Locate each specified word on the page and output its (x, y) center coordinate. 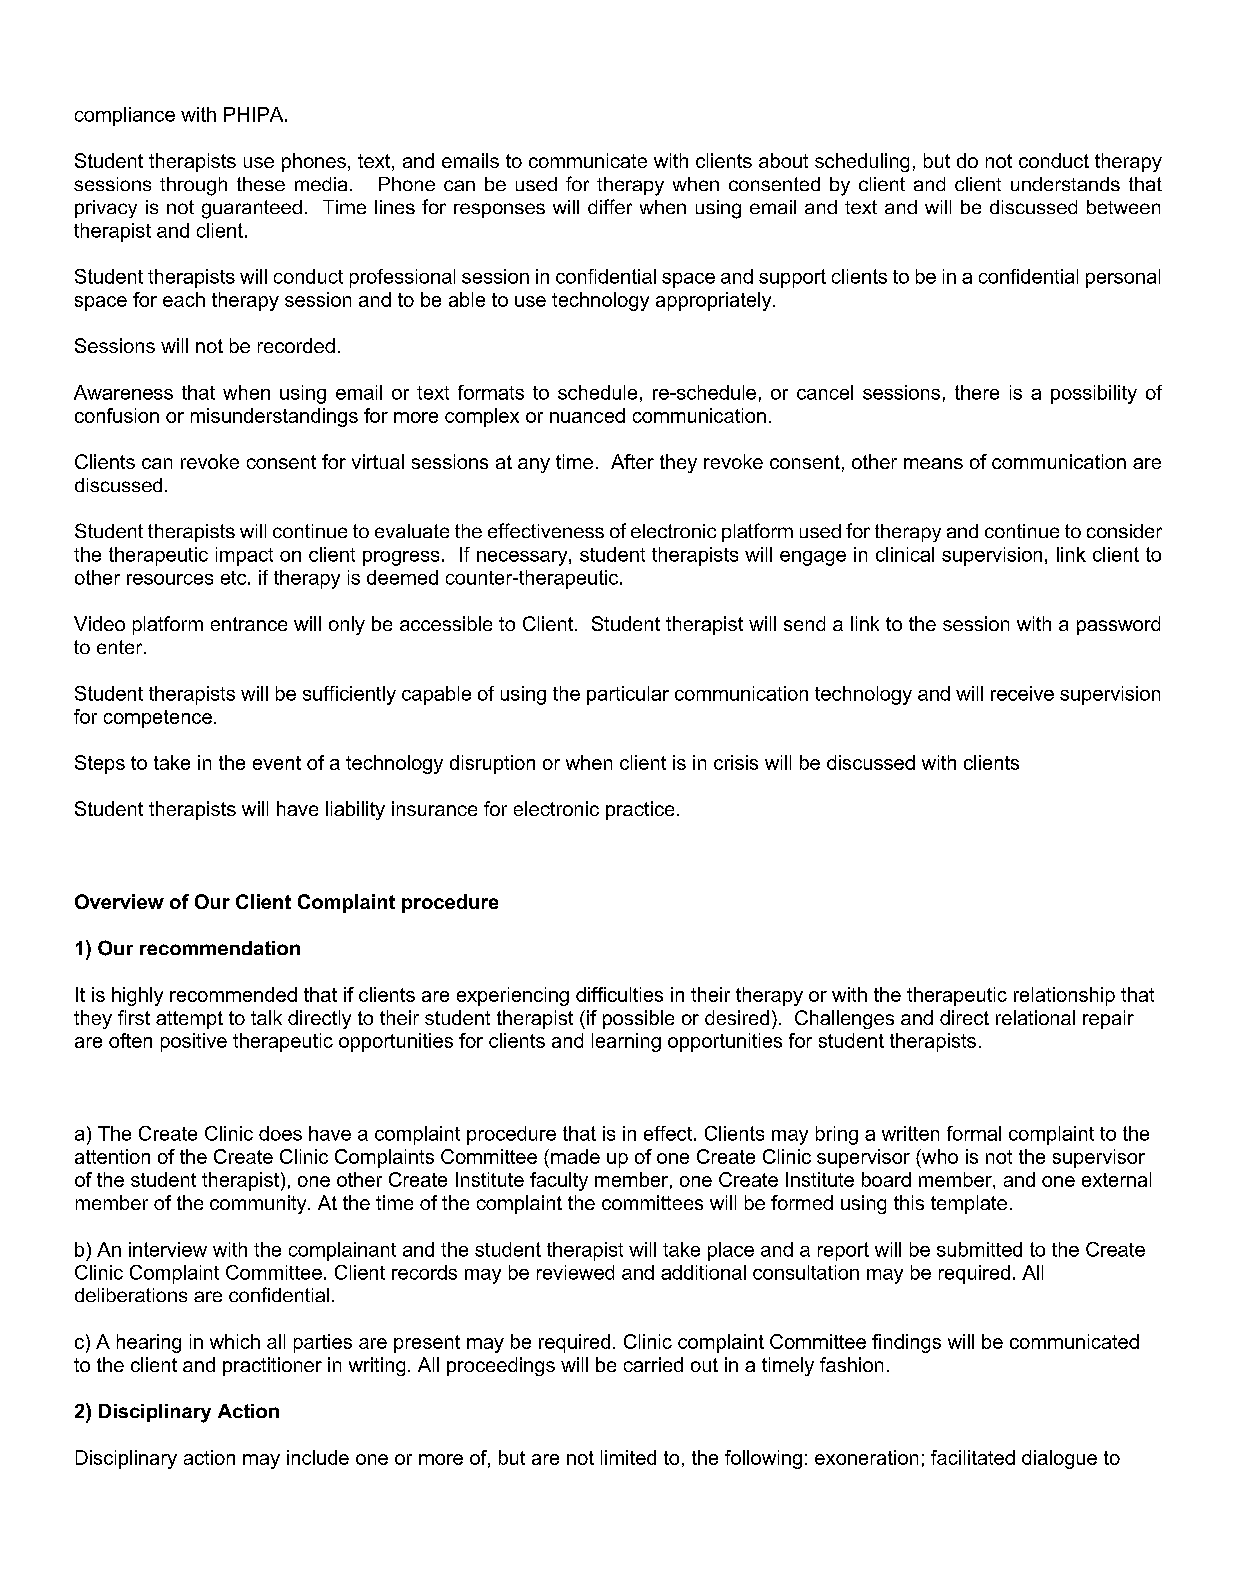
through (193, 186)
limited (628, 1457)
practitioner (272, 1366)
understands (1065, 184)
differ (610, 206)
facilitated (973, 1457)
